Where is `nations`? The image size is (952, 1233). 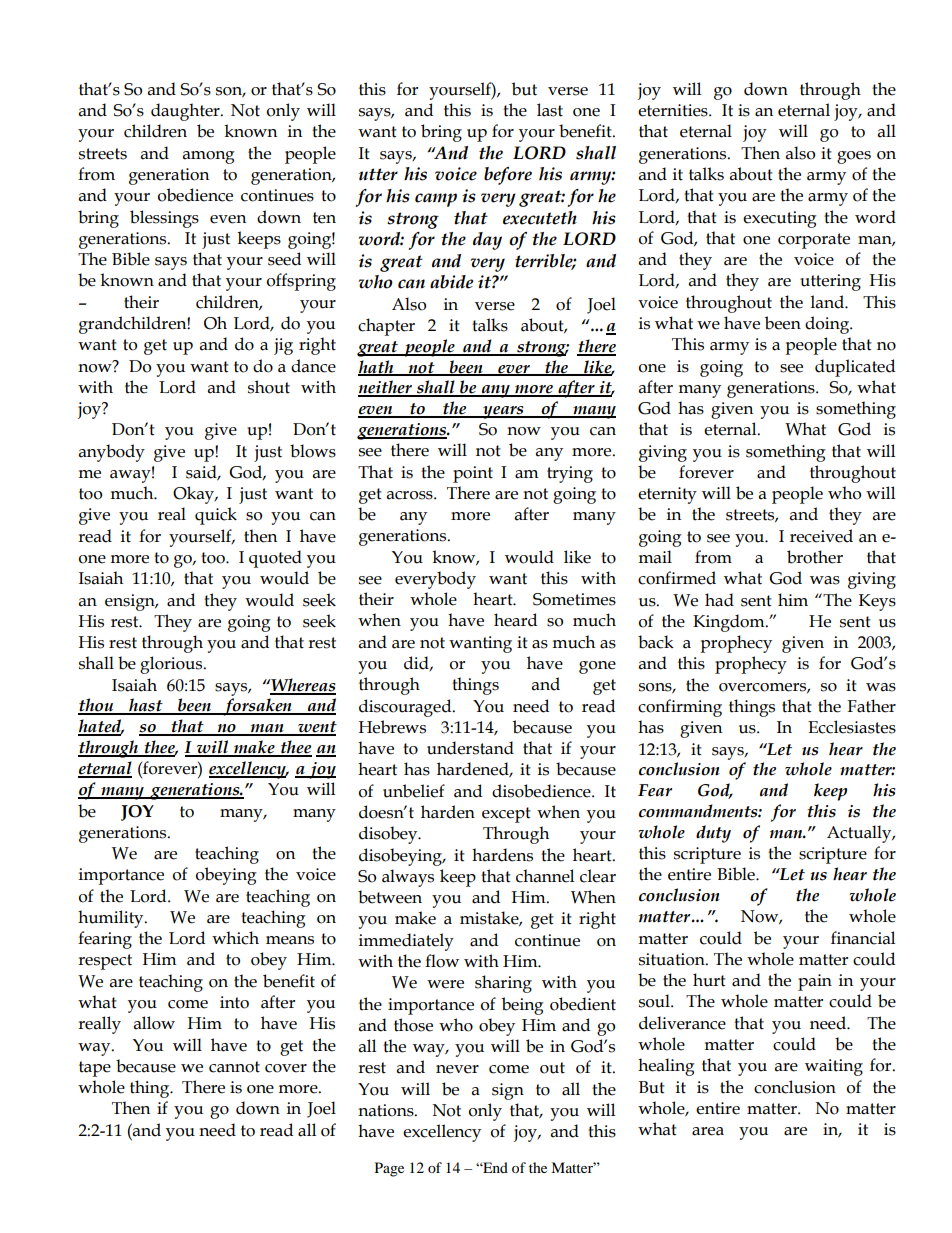 nations is located at coordinates (387, 1110).
